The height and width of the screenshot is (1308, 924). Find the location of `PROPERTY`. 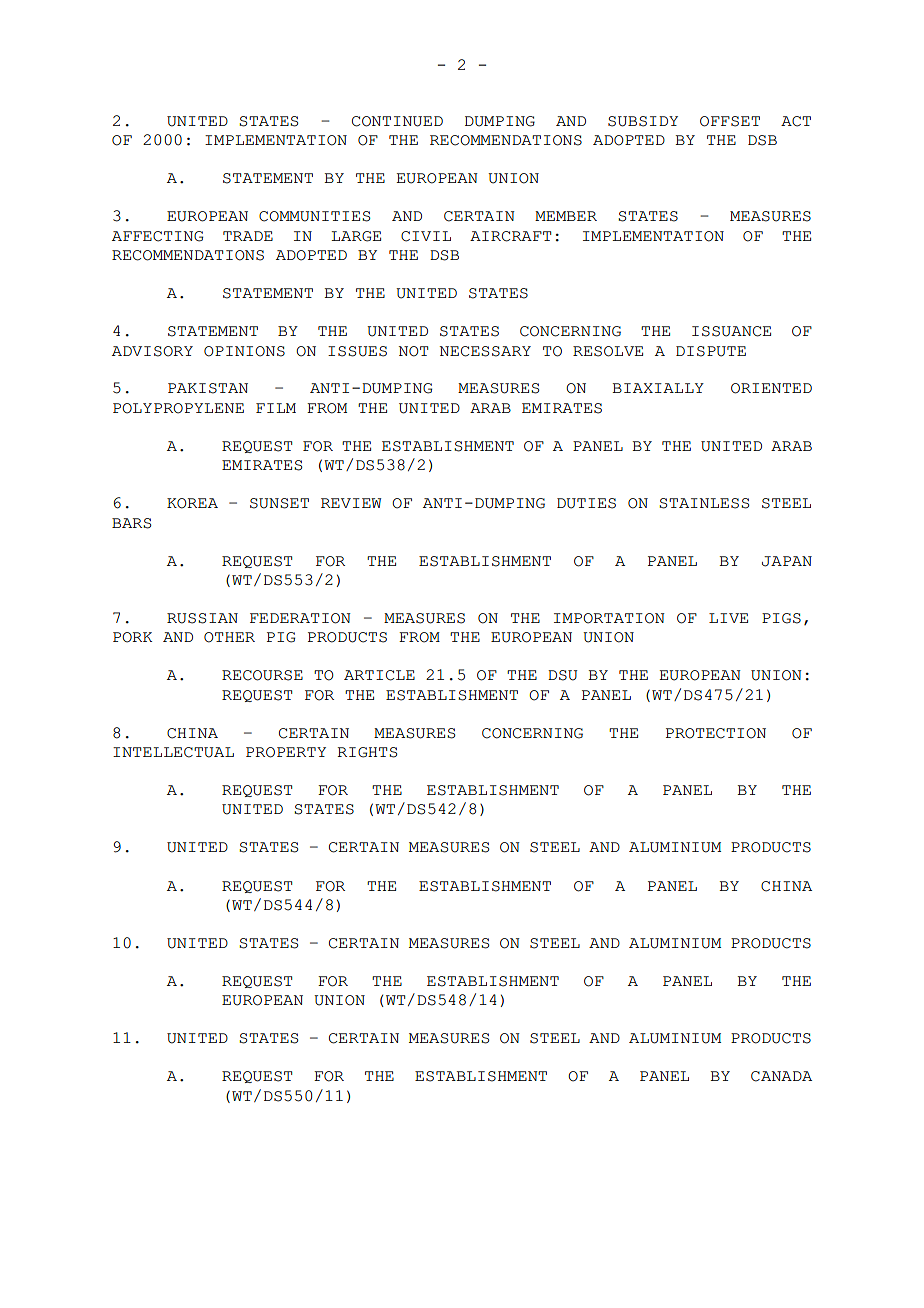

PROPERTY is located at coordinates (286, 752).
